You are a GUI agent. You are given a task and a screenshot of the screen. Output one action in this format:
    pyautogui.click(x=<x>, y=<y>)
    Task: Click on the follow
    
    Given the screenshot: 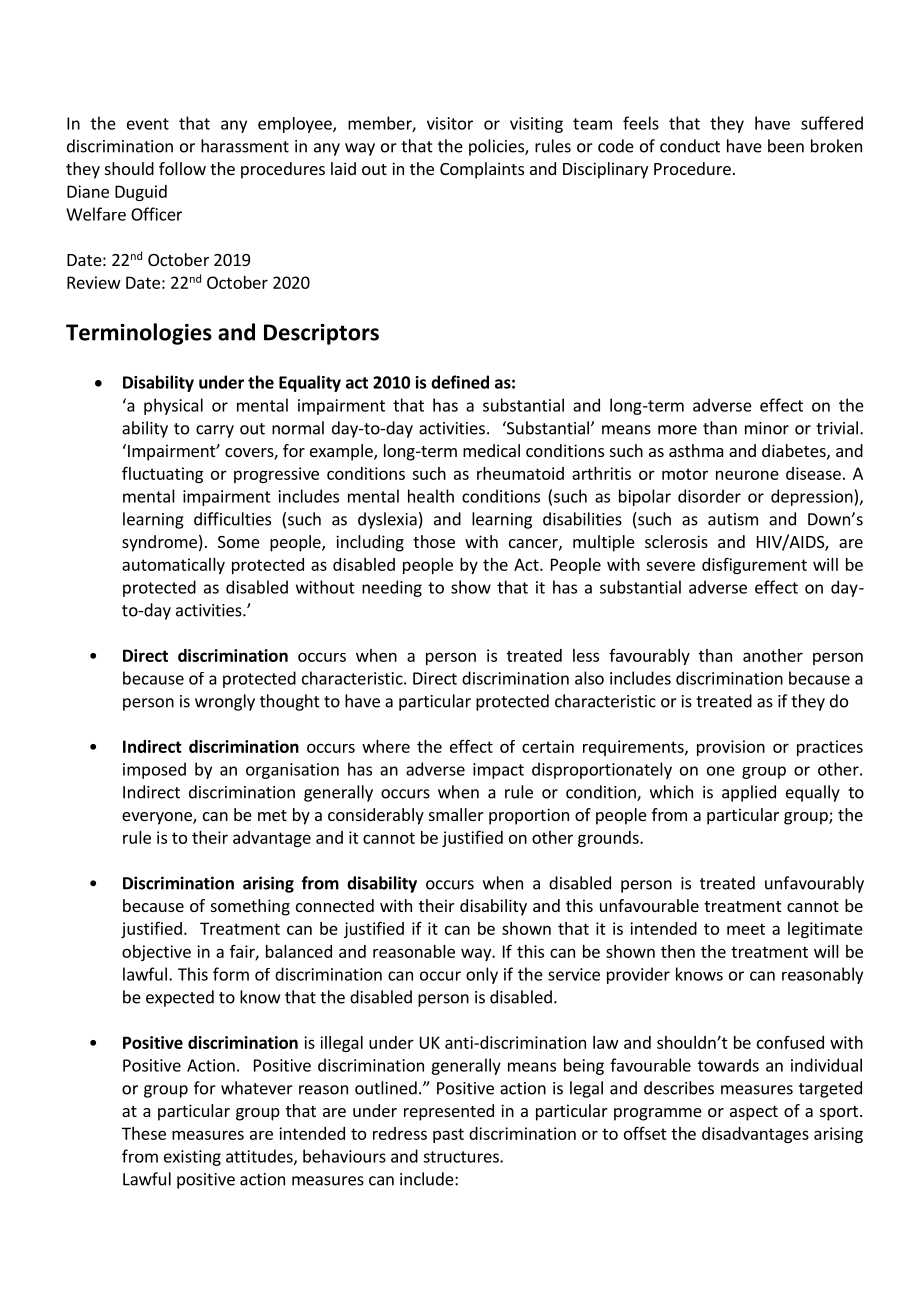 What is the action you would take?
    pyautogui.click(x=182, y=168)
